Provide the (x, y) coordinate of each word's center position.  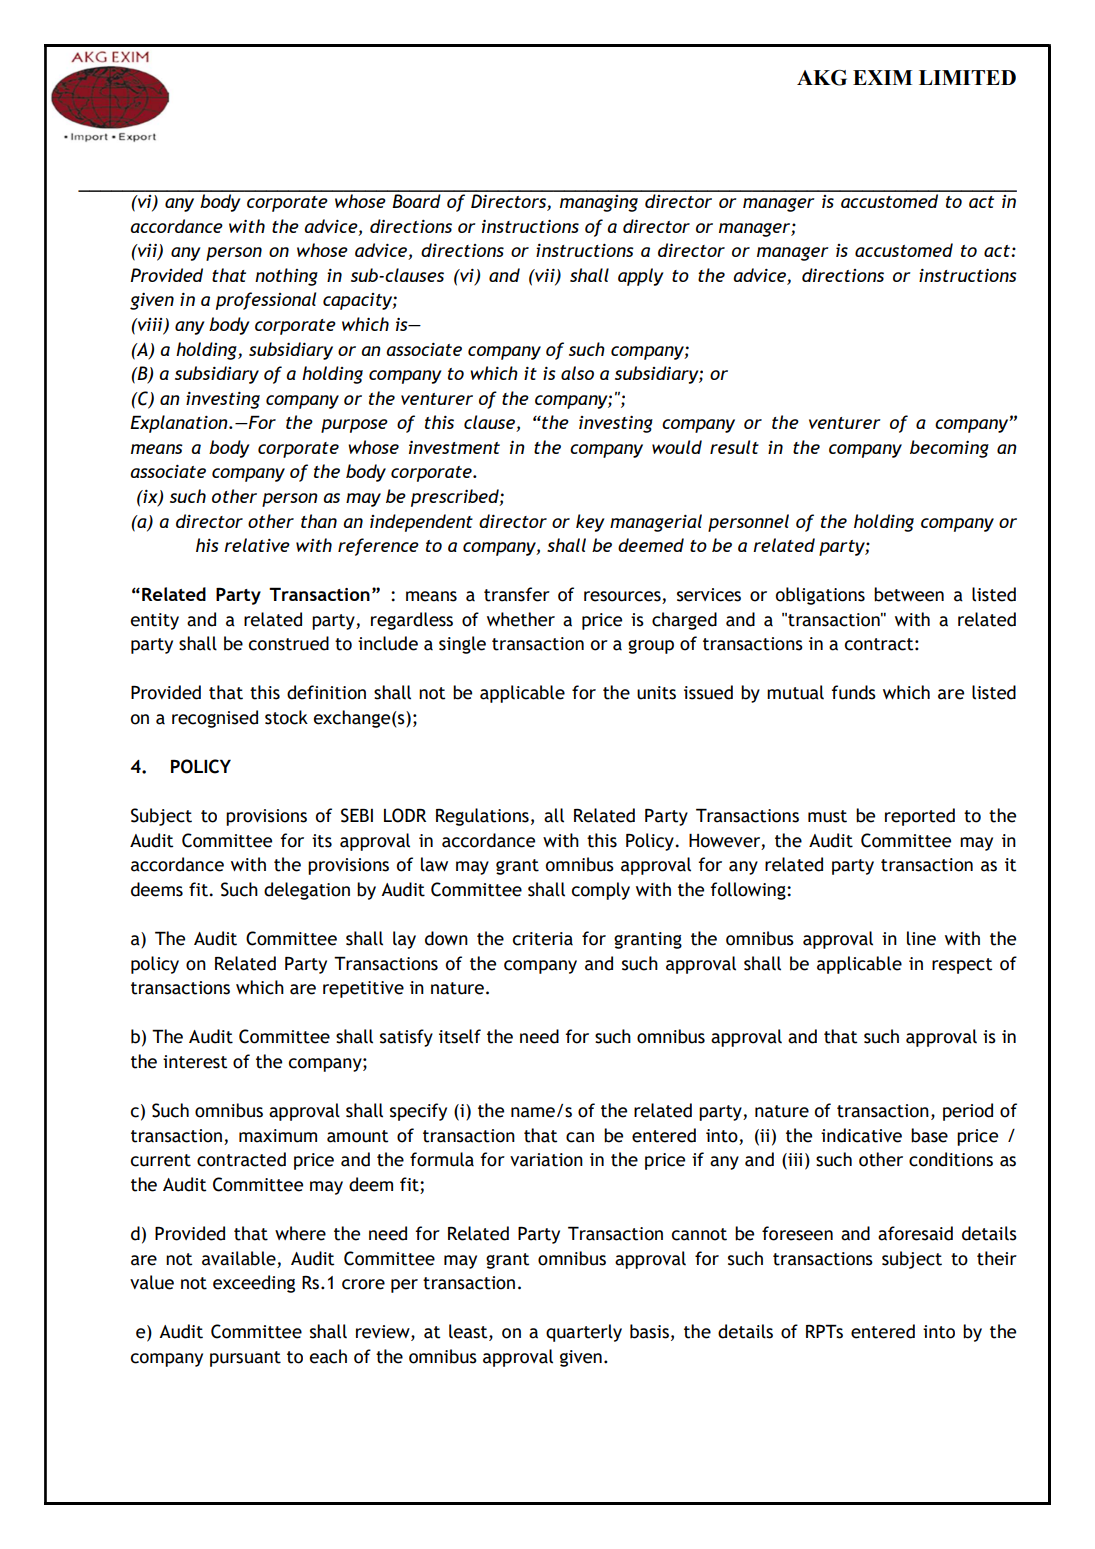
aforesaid (915, 1233)
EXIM (882, 77)
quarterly (584, 1333)
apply (641, 277)
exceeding (254, 1284)
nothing (286, 277)
